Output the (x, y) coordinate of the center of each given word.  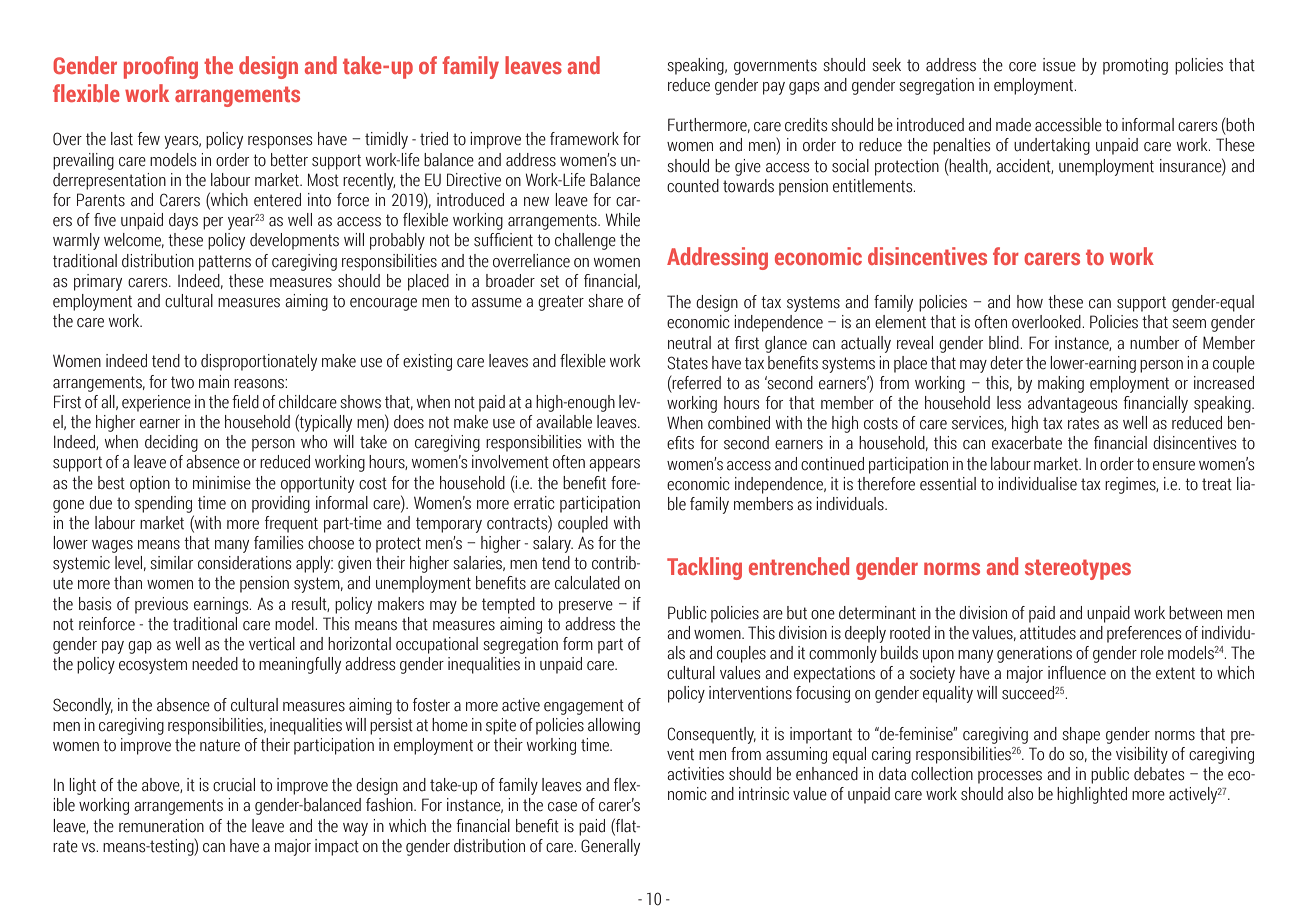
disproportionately (259, 362)
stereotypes (1078, 569)
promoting (1135, 66)
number (1154, 343)
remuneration (161, 826)
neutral (689, 343)
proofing (161, 67)
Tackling (704, 568)
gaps (804, 88)
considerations (244, 563)
